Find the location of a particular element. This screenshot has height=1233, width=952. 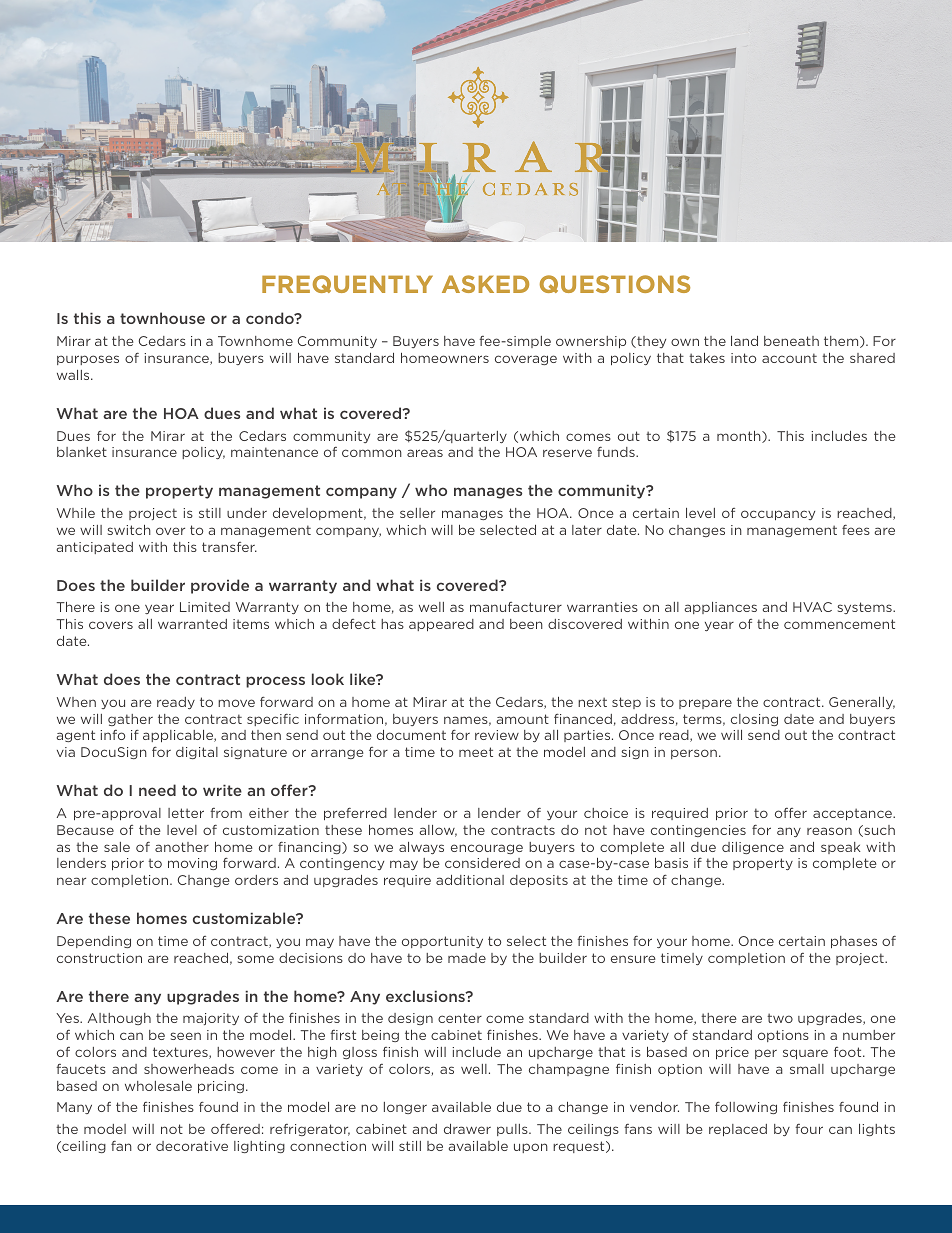

seller is located at coordinates (417, 513).
